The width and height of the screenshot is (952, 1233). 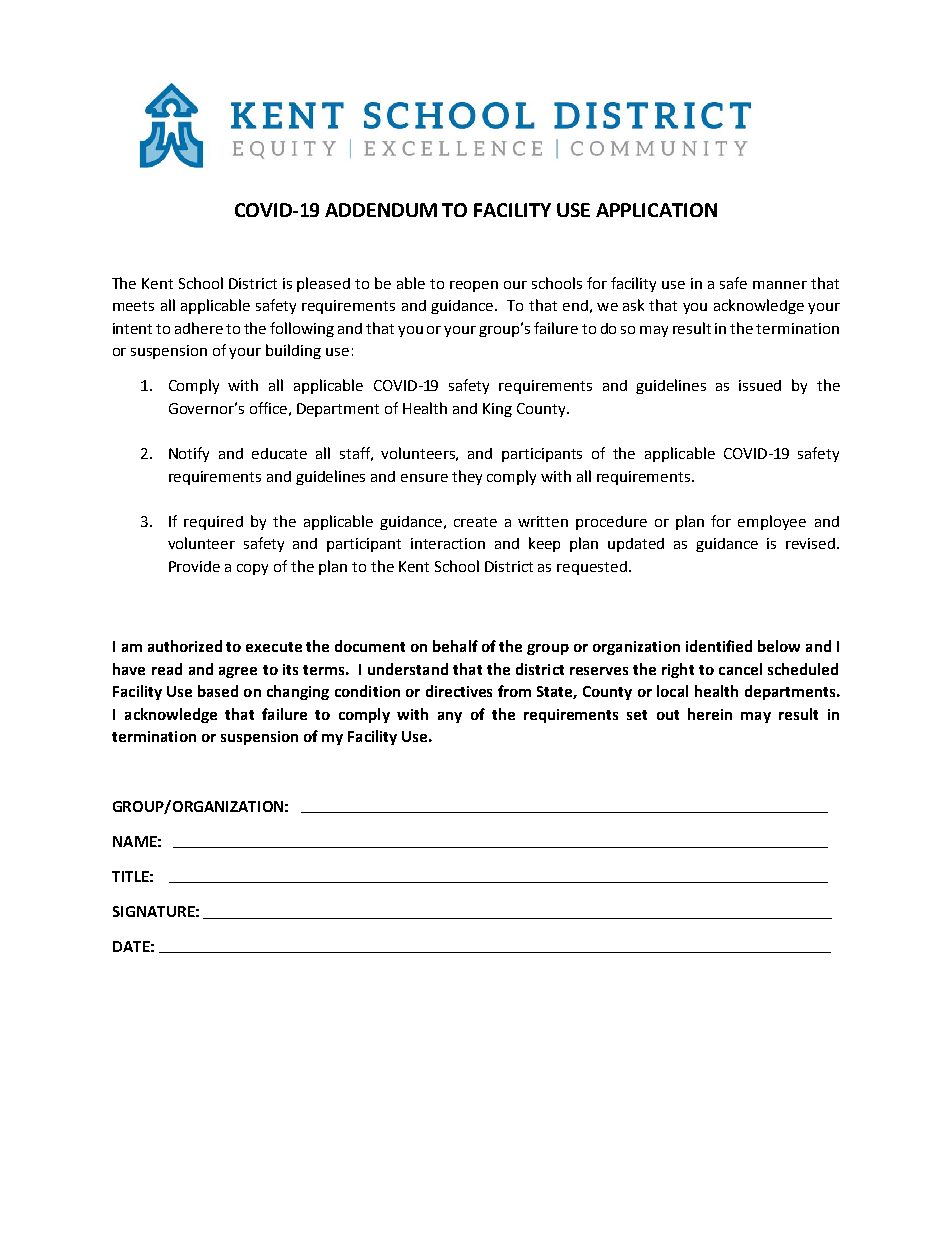 What do you see at coordinates (213, 523) in the screenshot?
I see `required` at bounding box center [213, 523].
